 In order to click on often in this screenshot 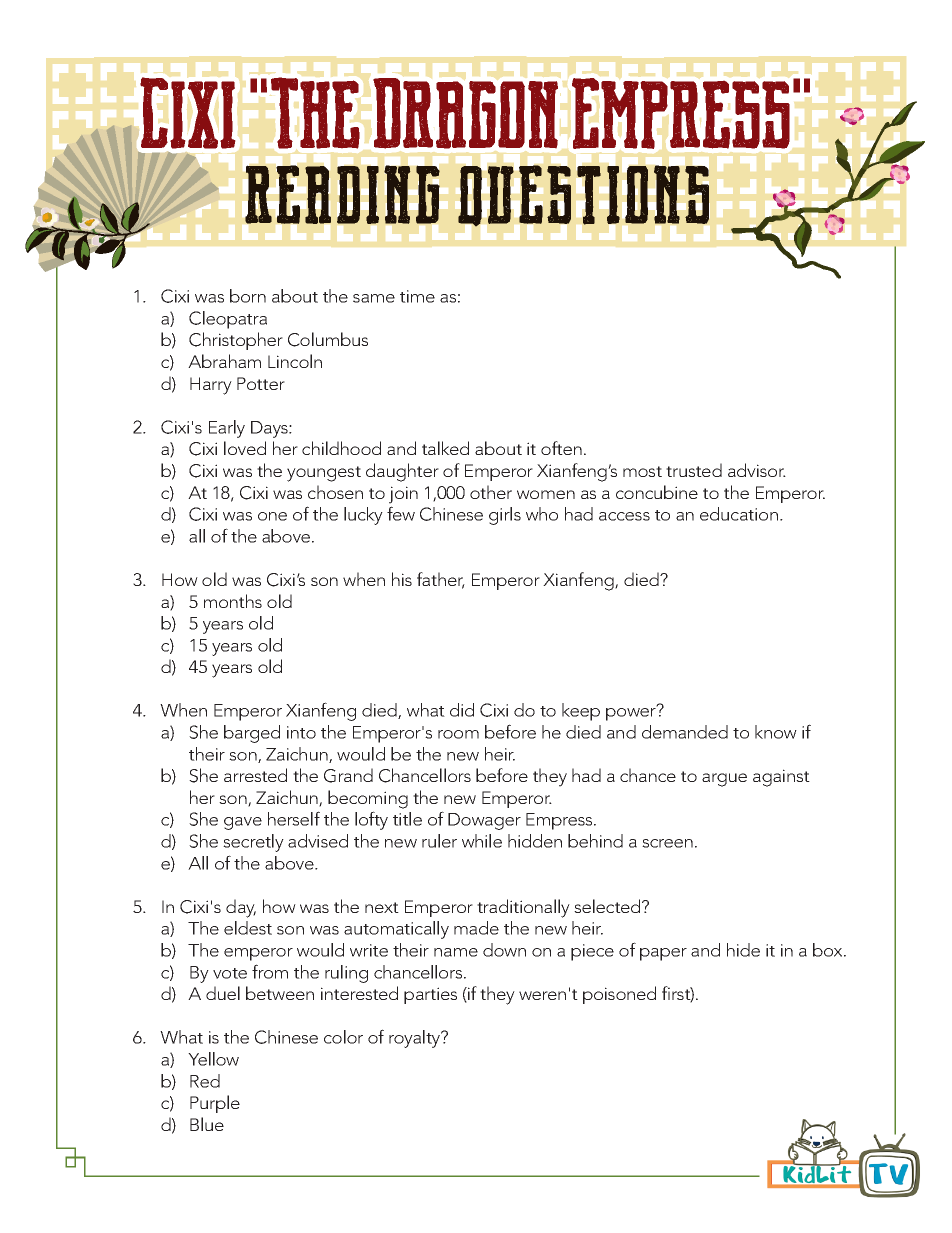, I will do `click(561, 448)`.
